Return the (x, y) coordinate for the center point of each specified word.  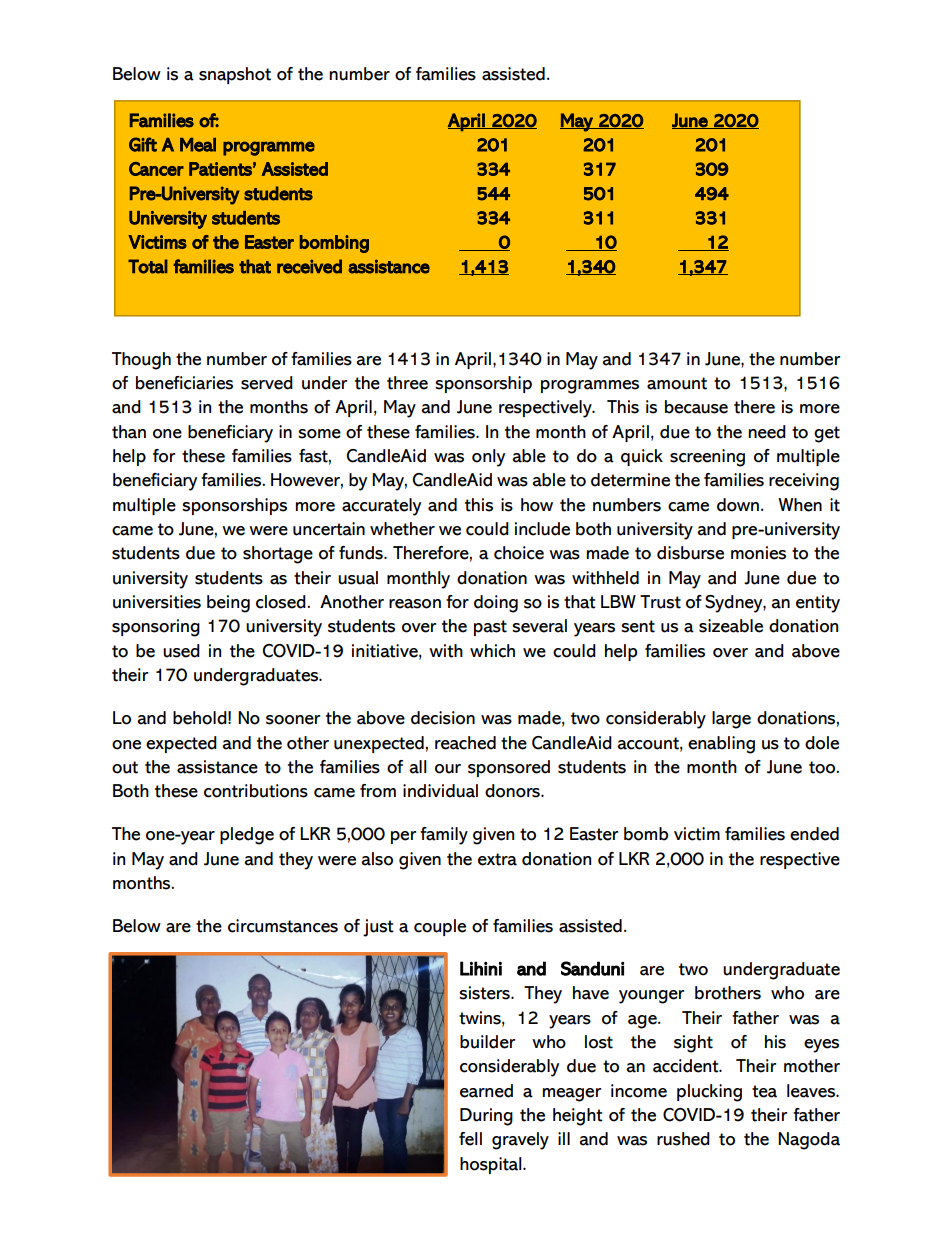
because (696, 407)
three (407, 383)
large (731, 720)
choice (519, 553)
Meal (198, 145)
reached (465, 743)
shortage (278, 555)
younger (651, 997)
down (738, 505)
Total (148, 266)
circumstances (283, 926)
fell (470, 1139)
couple (440, 927)
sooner (293, 720)
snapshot (235, 75)
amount (677, 383)
